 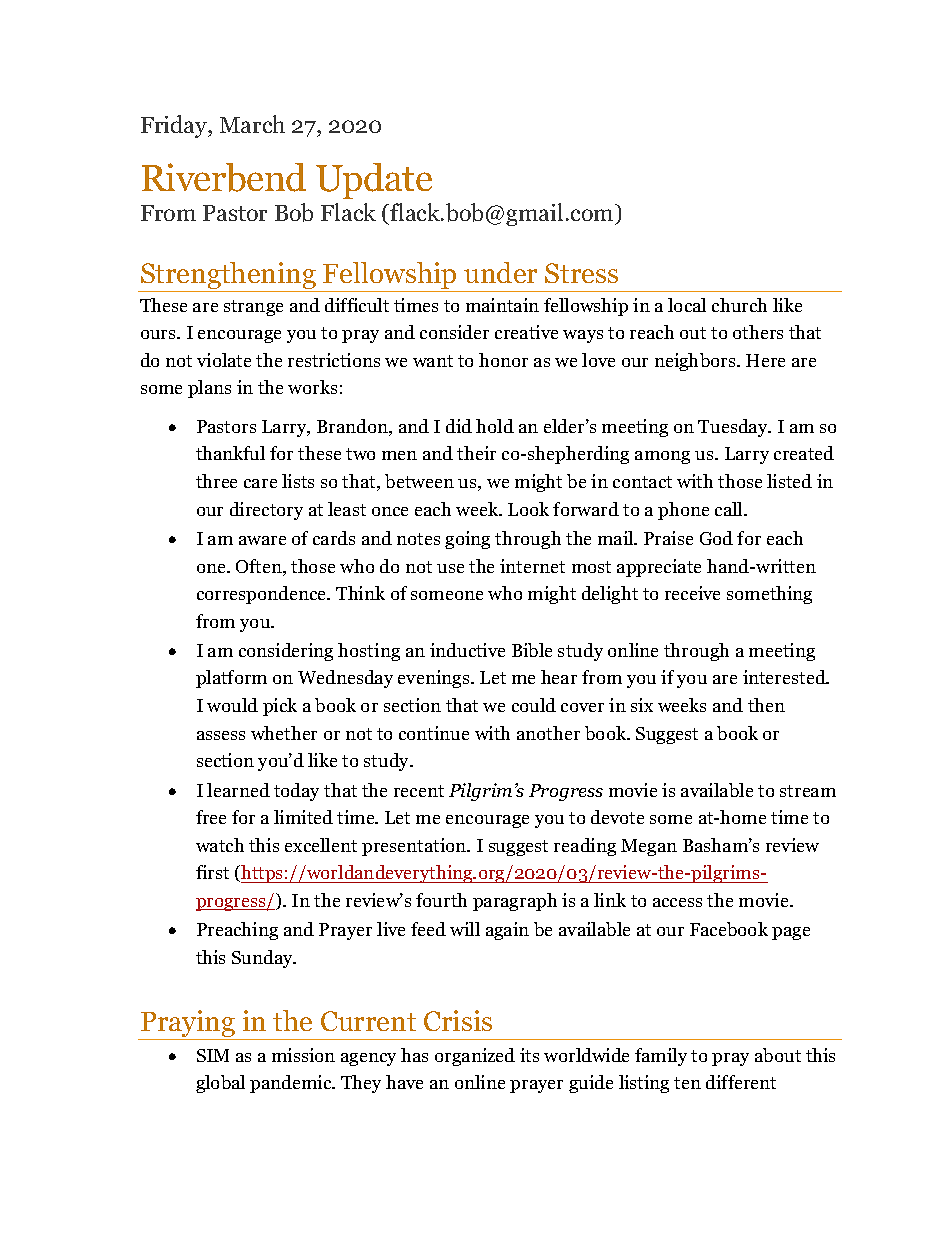 What do you see at coordinates (213, 1055) in the screenshot?
I see `SIM` at bounding box center [213, 1055].
